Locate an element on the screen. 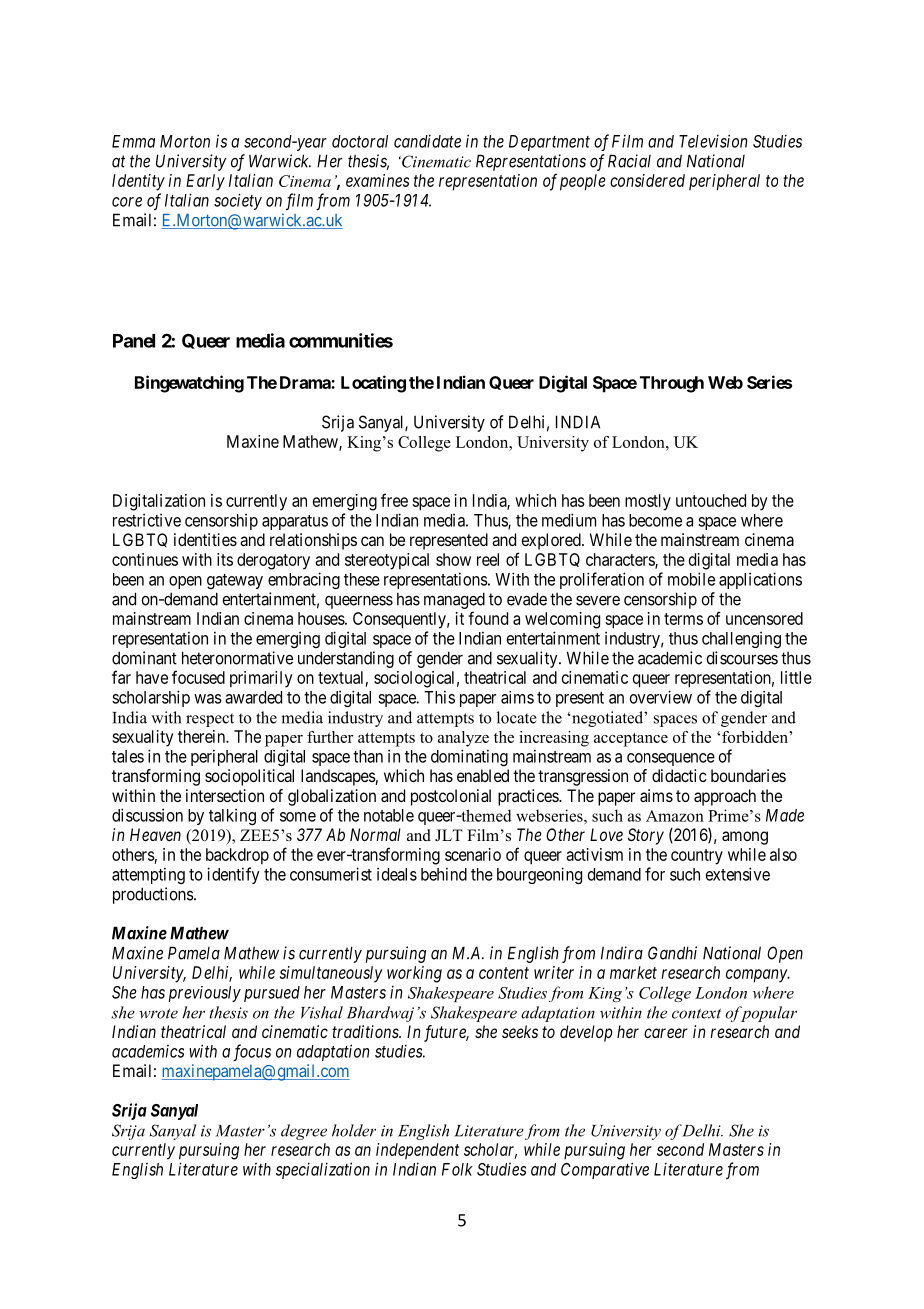  extensive is located at coordinates (738, 874).
